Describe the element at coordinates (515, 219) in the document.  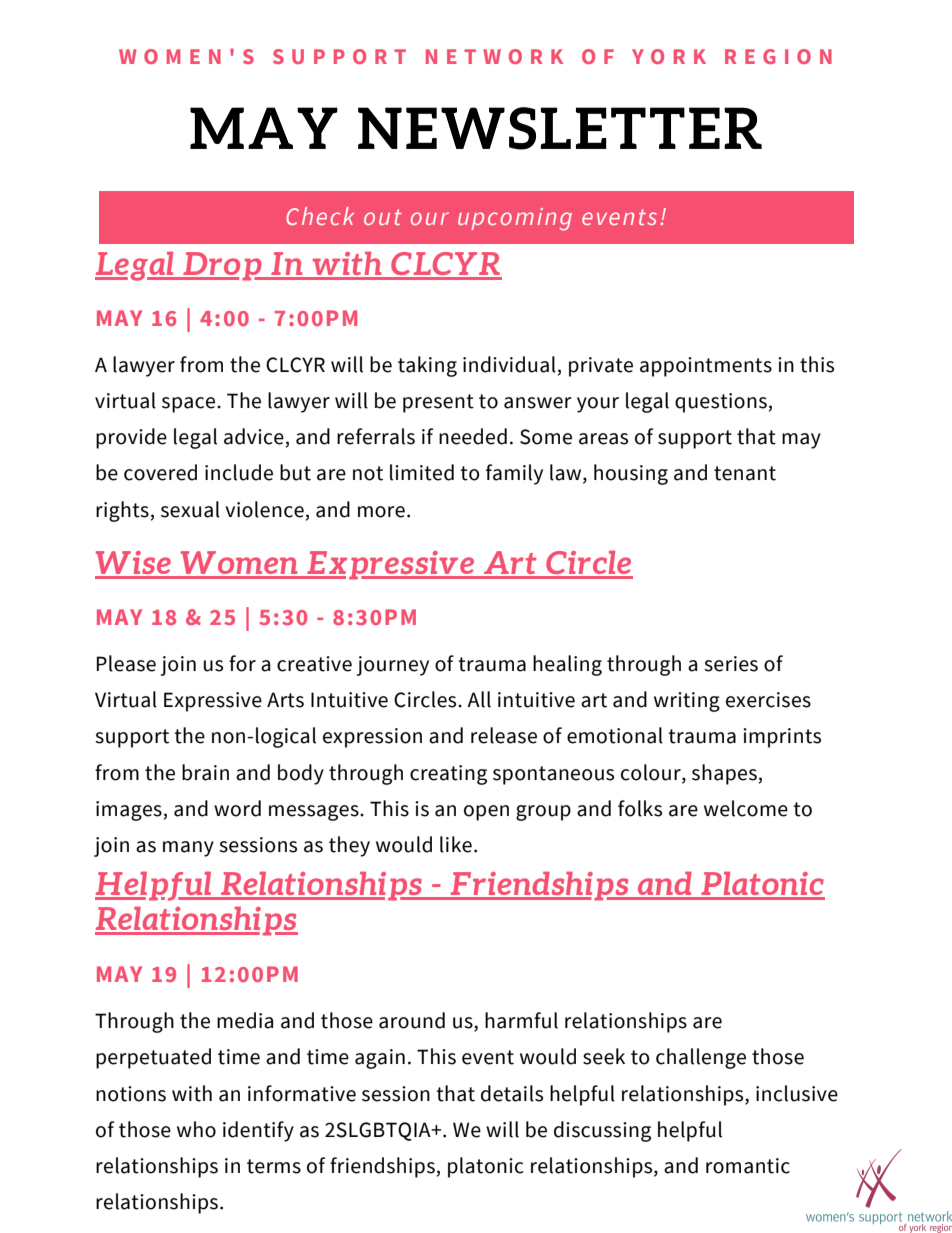
I see `upcoming` at that location.
